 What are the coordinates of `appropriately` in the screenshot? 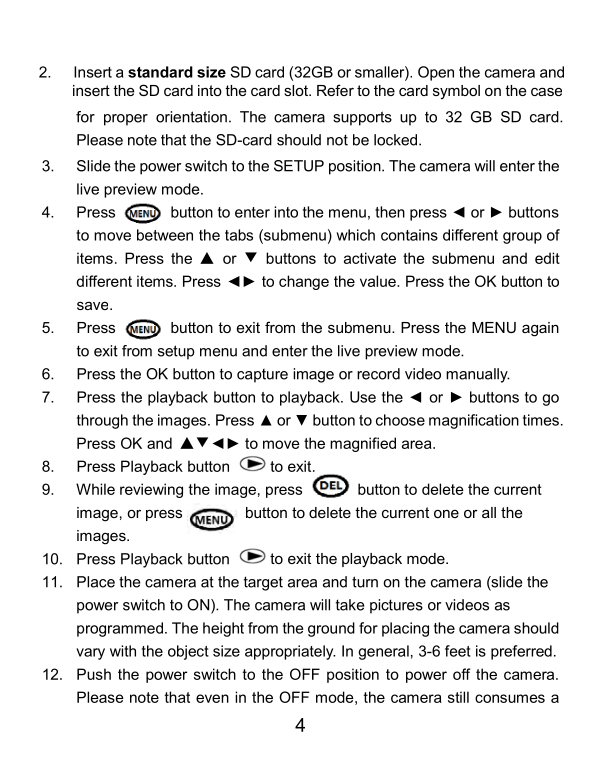 It's located at (290, 652).
